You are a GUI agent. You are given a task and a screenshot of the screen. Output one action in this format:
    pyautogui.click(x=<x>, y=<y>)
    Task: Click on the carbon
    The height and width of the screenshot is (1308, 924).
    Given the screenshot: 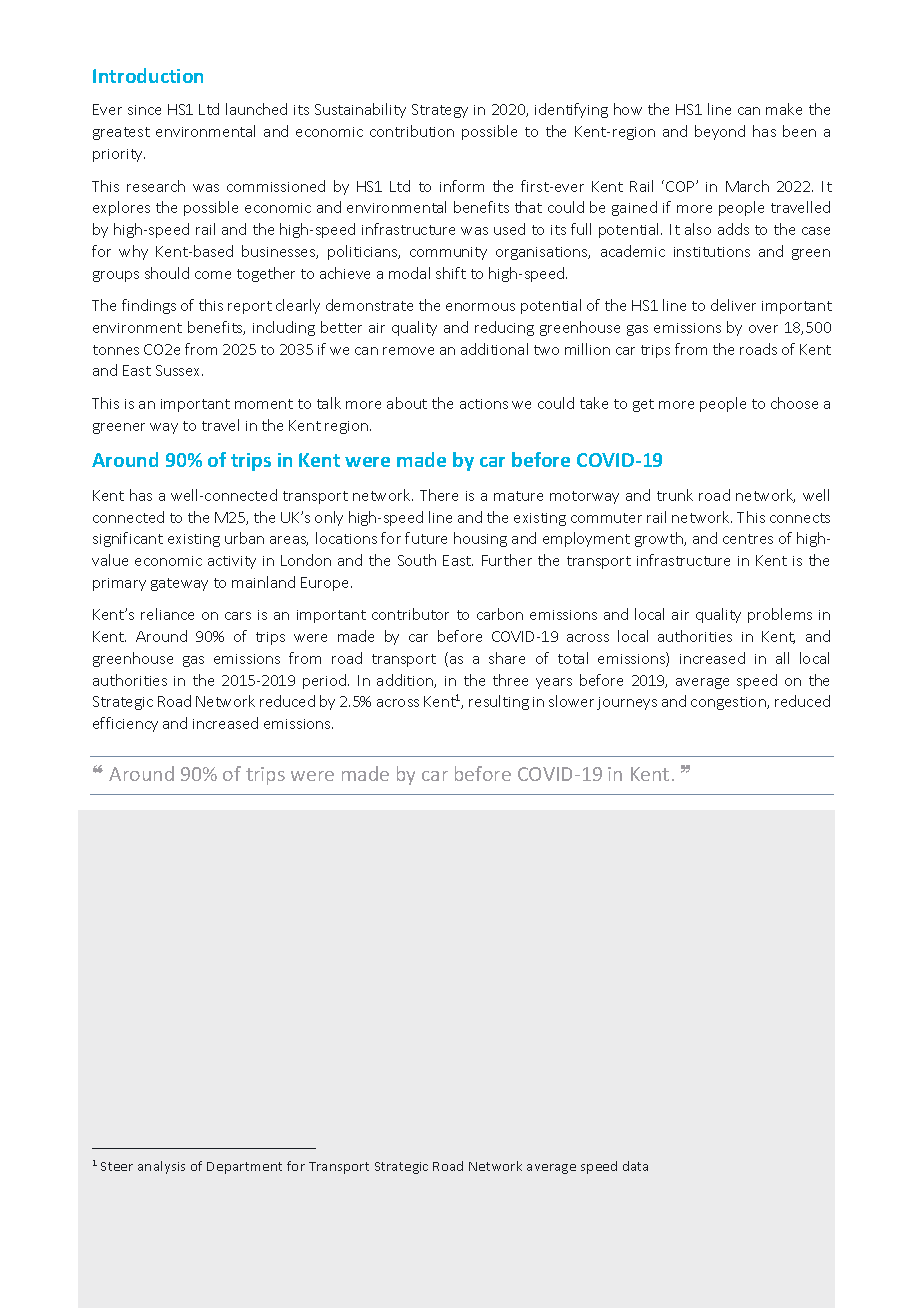 What is the action you would take?
    pyautogui.click(x=500, y=614)
